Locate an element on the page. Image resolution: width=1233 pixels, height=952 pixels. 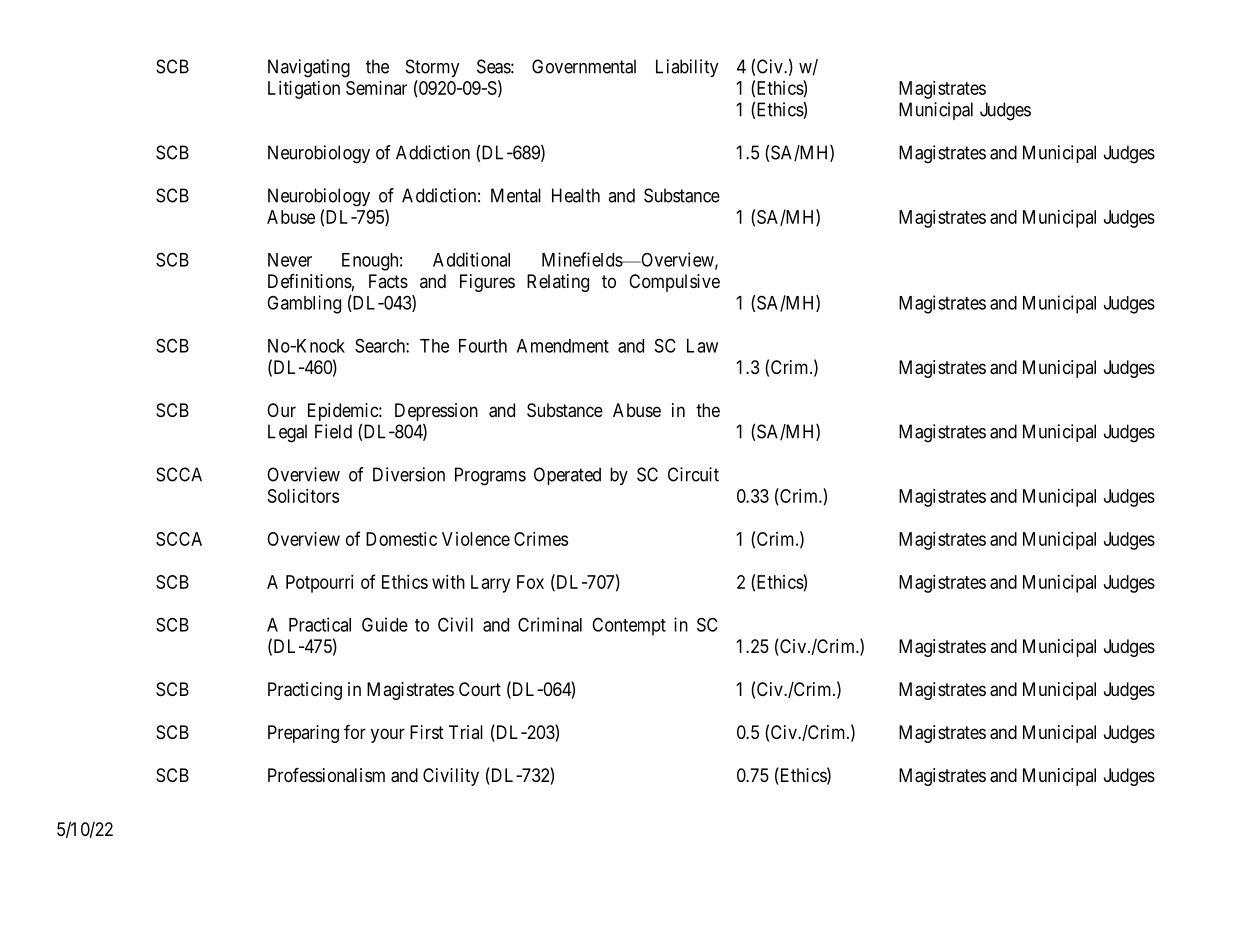
Stormy is located at coordinates (433, 68).
